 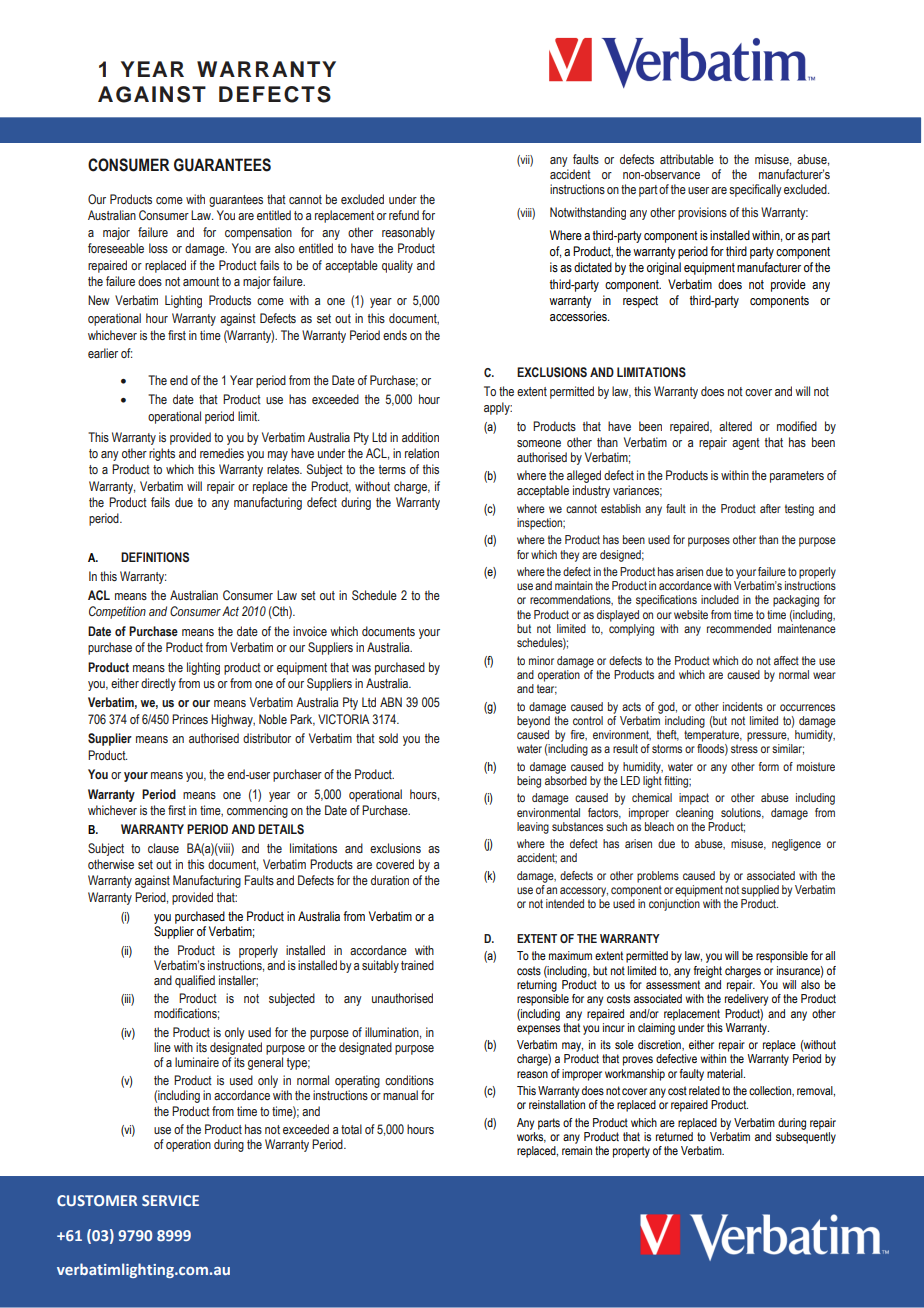 What do you see at coordinates (404, 215) in the screenshot?
I see `refund` at bounding box center [404, 215].
